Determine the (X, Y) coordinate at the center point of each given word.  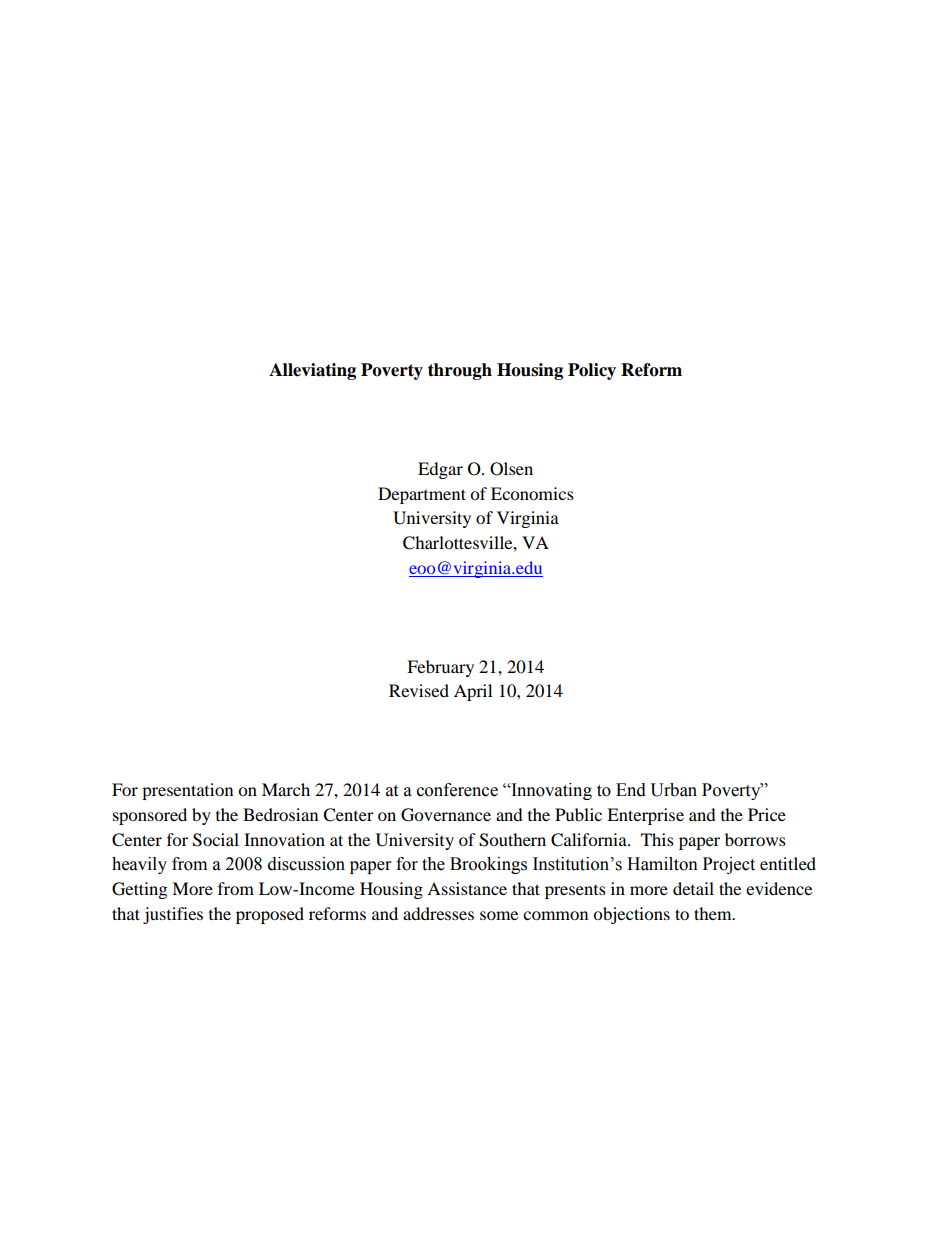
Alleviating (312, 371)
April (473, 692)
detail (693, 888)
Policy (592, 371)
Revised (419, 690)
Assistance (467, 888)
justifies (173, 915)
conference (457, 790)
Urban (673, 790)
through (460, 371)
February (440, 668)
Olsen (511, 469)
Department (422, 495)
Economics (532, 493)
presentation (187, 791)
